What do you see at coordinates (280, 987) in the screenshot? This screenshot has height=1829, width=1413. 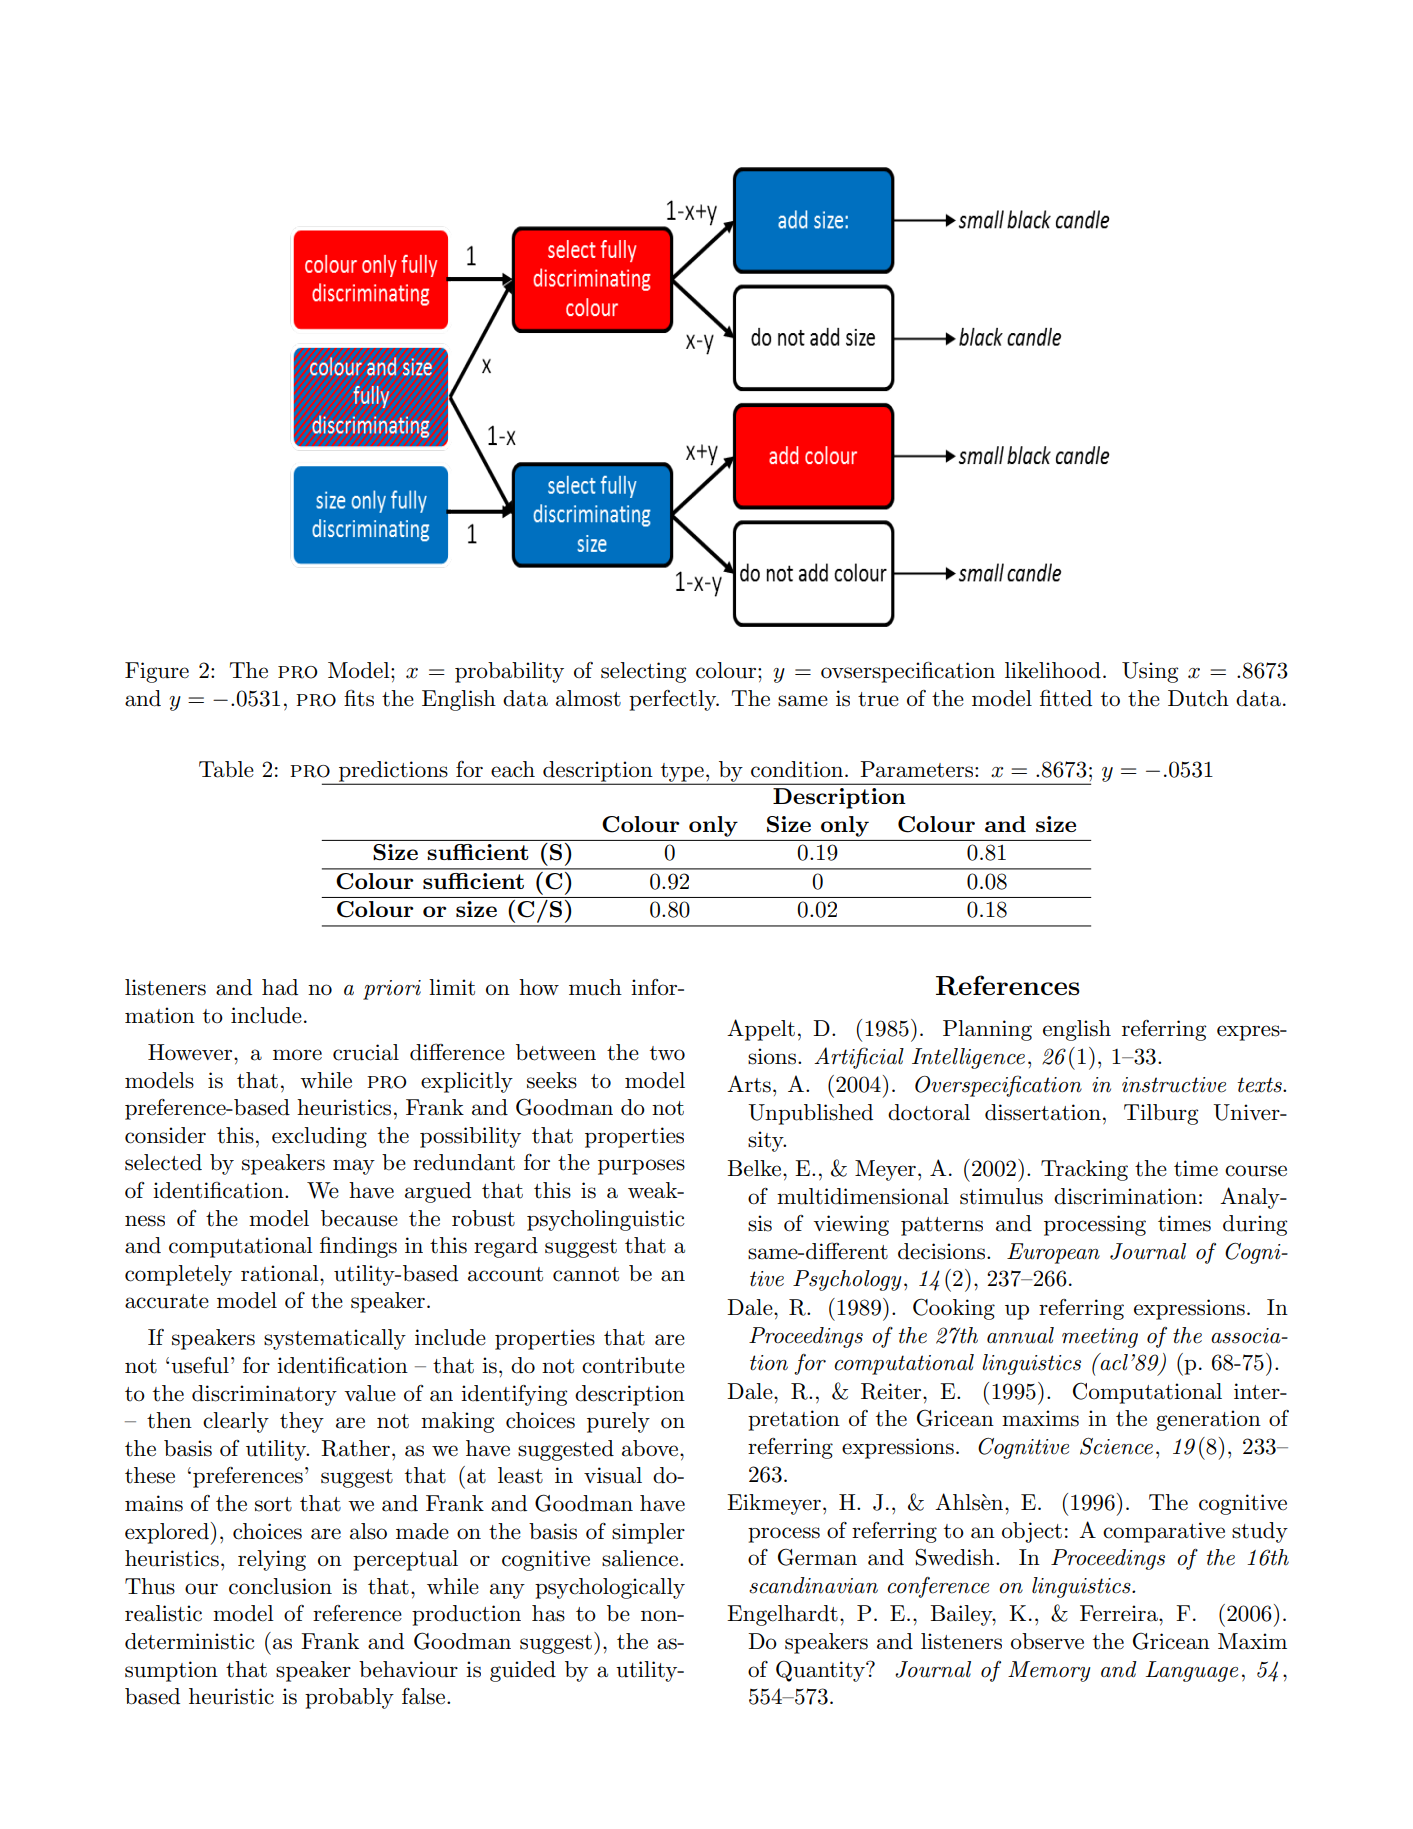 I see `had` at bounding box center [280, 987].
